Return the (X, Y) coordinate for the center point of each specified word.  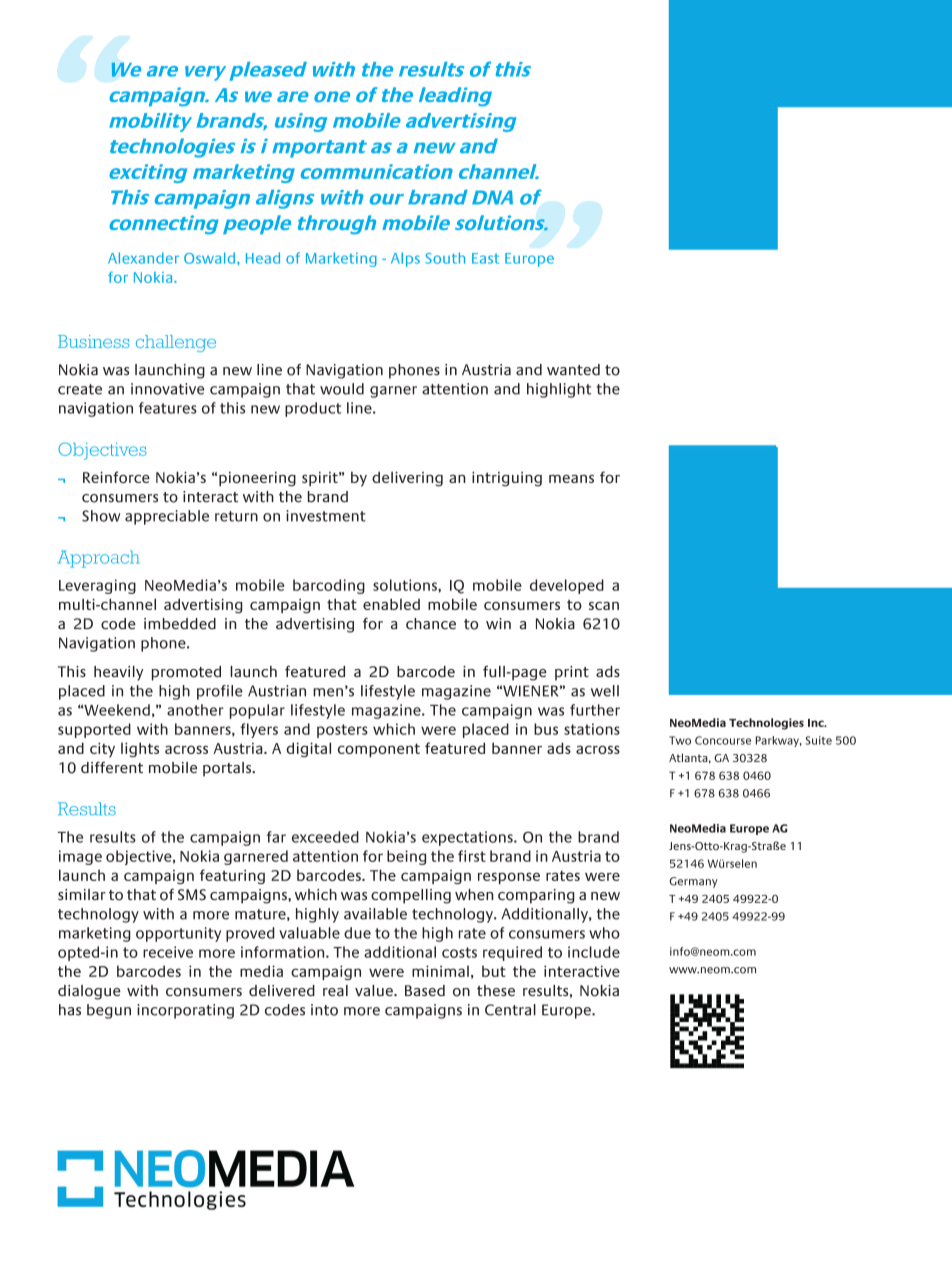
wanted (573, 370)
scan (604, 606)
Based (425, 990)
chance (431, 624)
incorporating (185, 1011)
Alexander (143, 258)
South (445, 258)
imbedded (180, 624)
